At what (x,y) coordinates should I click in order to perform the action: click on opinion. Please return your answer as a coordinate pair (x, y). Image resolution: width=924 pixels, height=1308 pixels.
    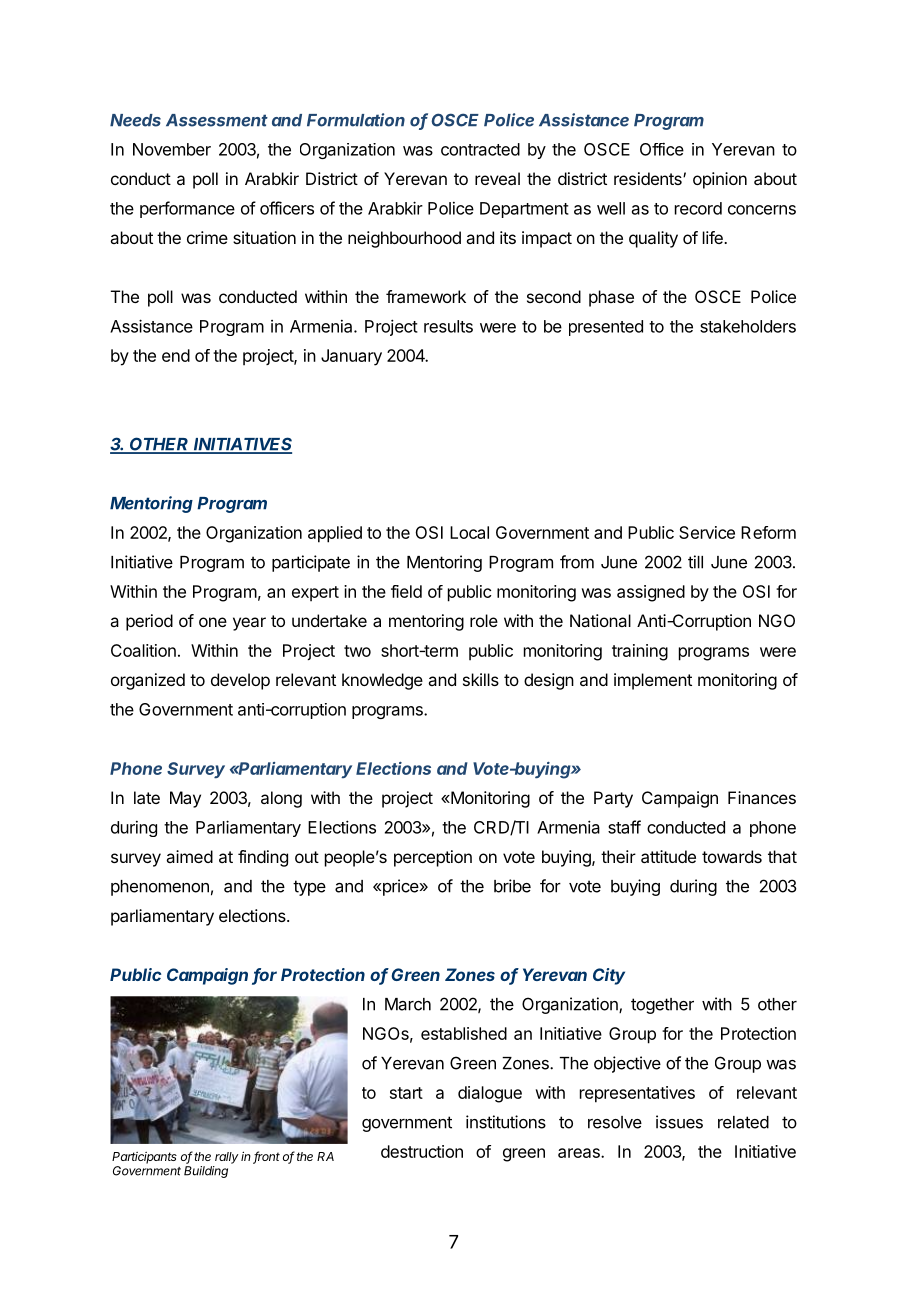
    Looking at the image, I should click on (720, 180).
